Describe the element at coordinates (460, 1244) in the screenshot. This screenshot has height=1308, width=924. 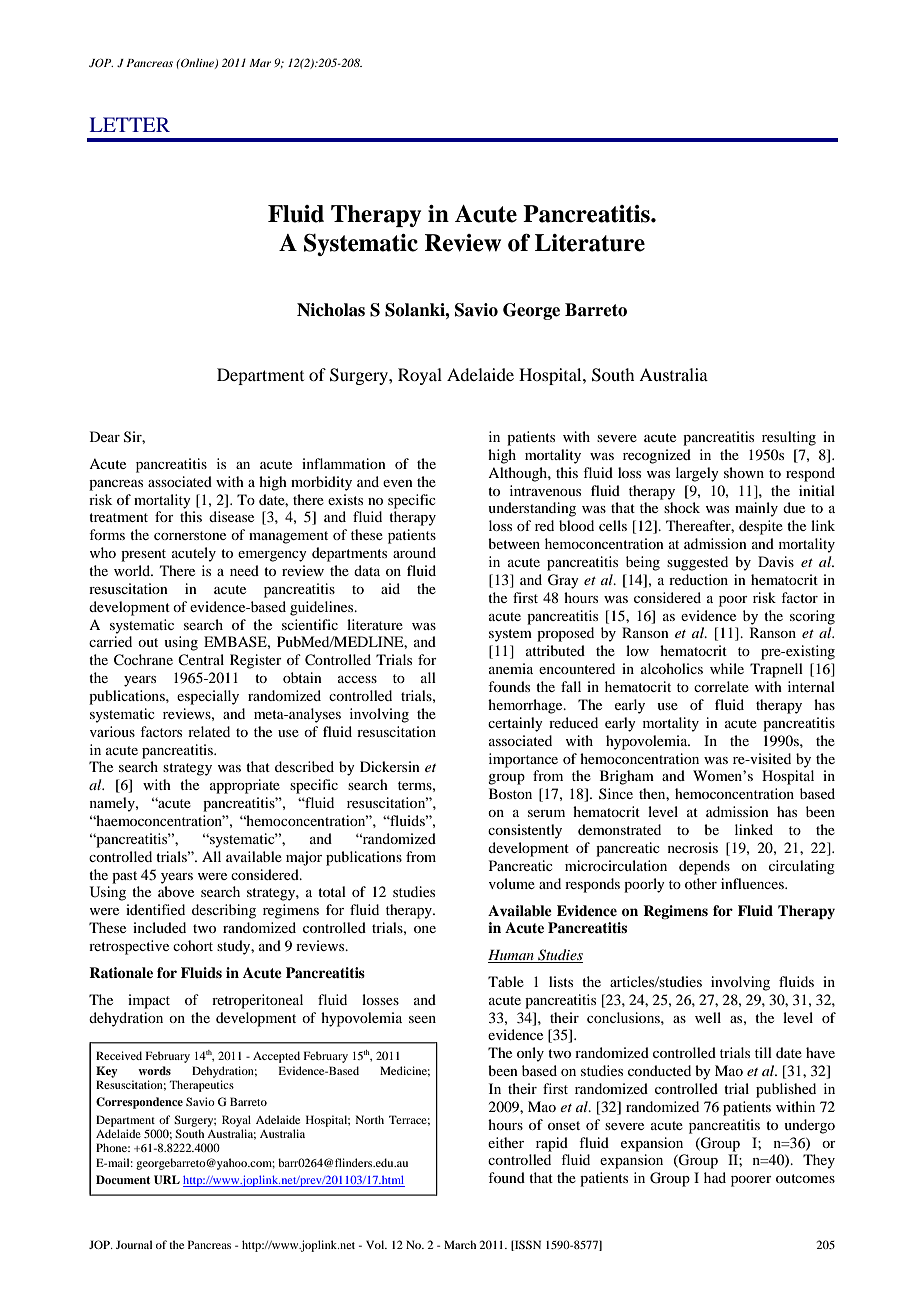
I see `March` at that location.
